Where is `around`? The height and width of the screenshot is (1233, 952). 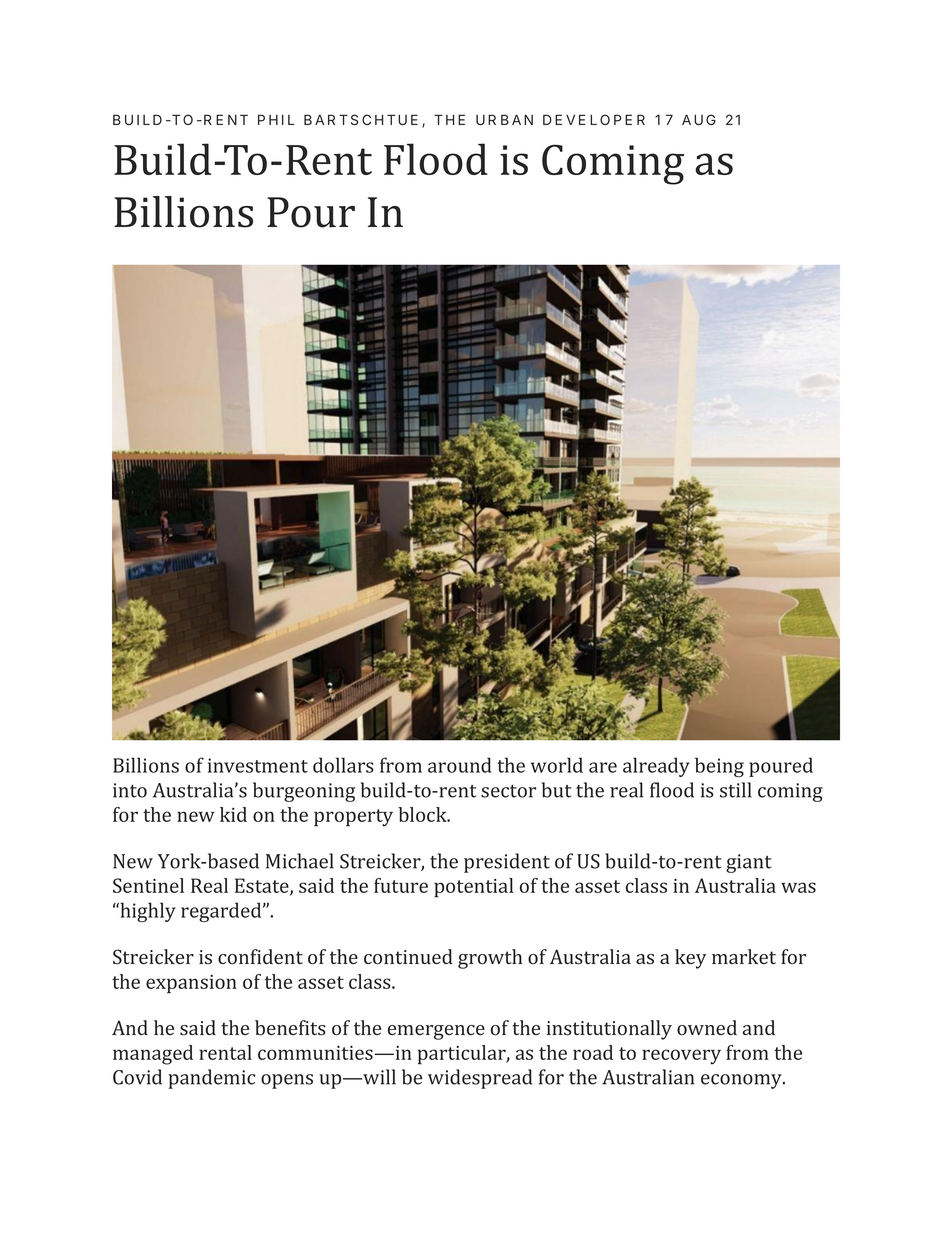 around is located at coordinates (460, 765).
